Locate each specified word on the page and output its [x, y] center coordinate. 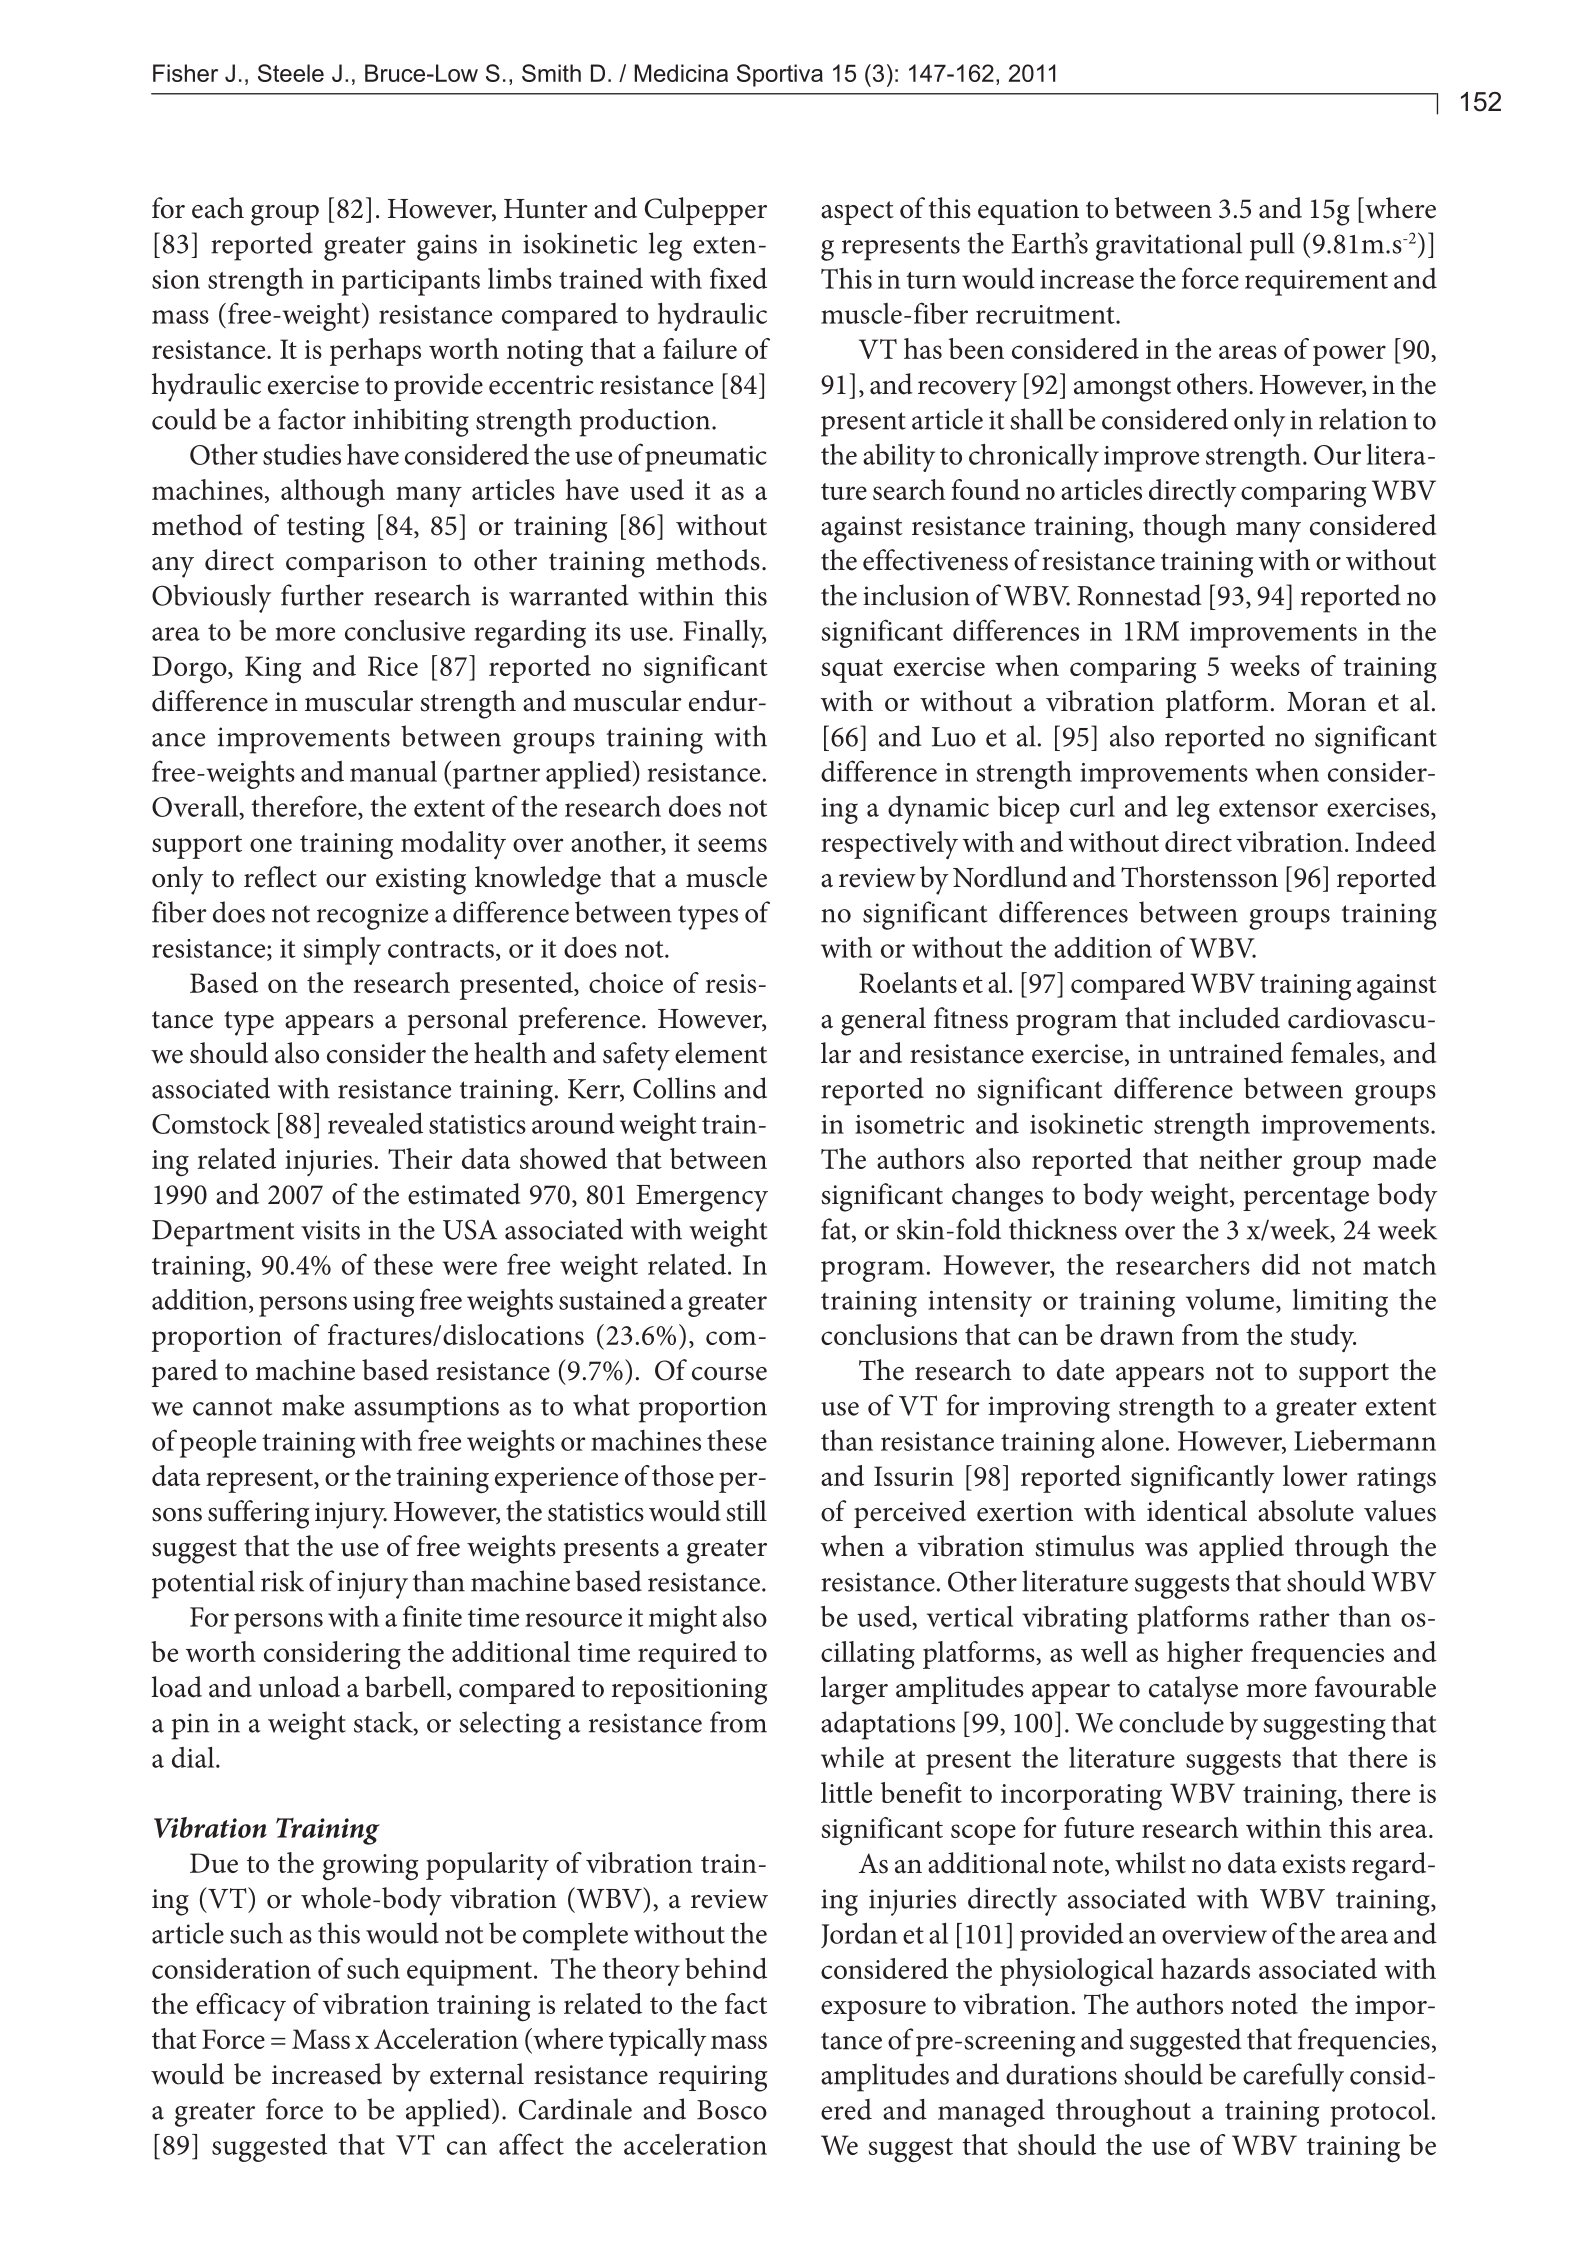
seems [732, 845]
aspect [857, 213]
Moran [1326, 702]
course [729, 1374]
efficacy [241, 2007]
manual [393, 771]
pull [1272, 246]
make [313, 1405]
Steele [291, 73]
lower [1315, 1475]
